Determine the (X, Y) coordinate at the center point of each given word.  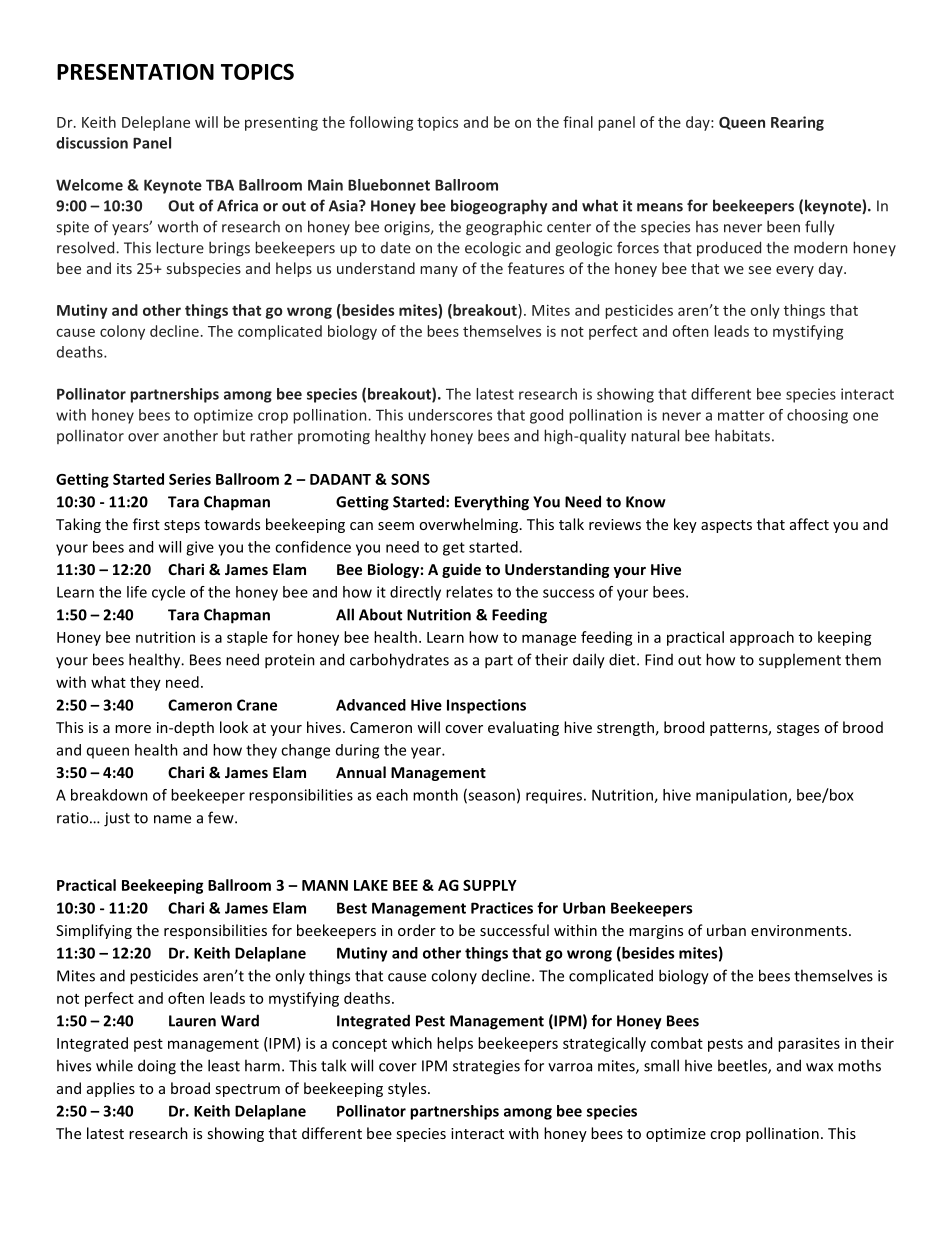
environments (799, 930)
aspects (726, 526)
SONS (410, 479)
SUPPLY (490, 885)
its (124, 268)
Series (190, 479)
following (381, 123)
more (133, 729)
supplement (800, 660)
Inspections (486, 706)
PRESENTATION (135, 71)
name (172, 819)
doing (157, 1067)
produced (729, 249)
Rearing (797, 123)
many (439, 271)
